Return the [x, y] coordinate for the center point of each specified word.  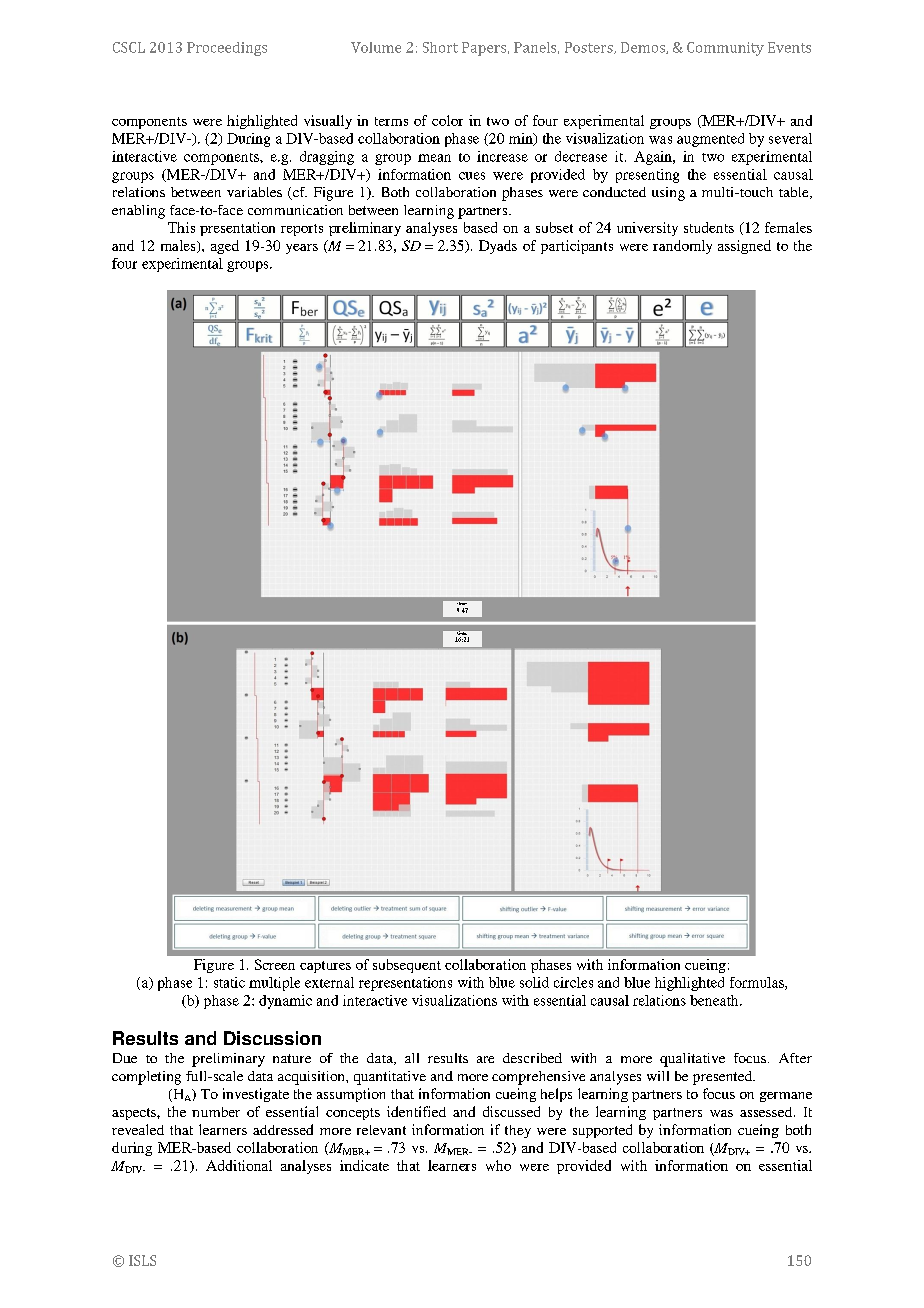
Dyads [498, 247]
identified [416, 1111]
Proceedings [227, 49]
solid [534, 982]
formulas [758, 983]
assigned [744, 247]
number [216, 1112]
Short [440, 47]
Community [725, 49]
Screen [275, 964]
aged [225, 247]
